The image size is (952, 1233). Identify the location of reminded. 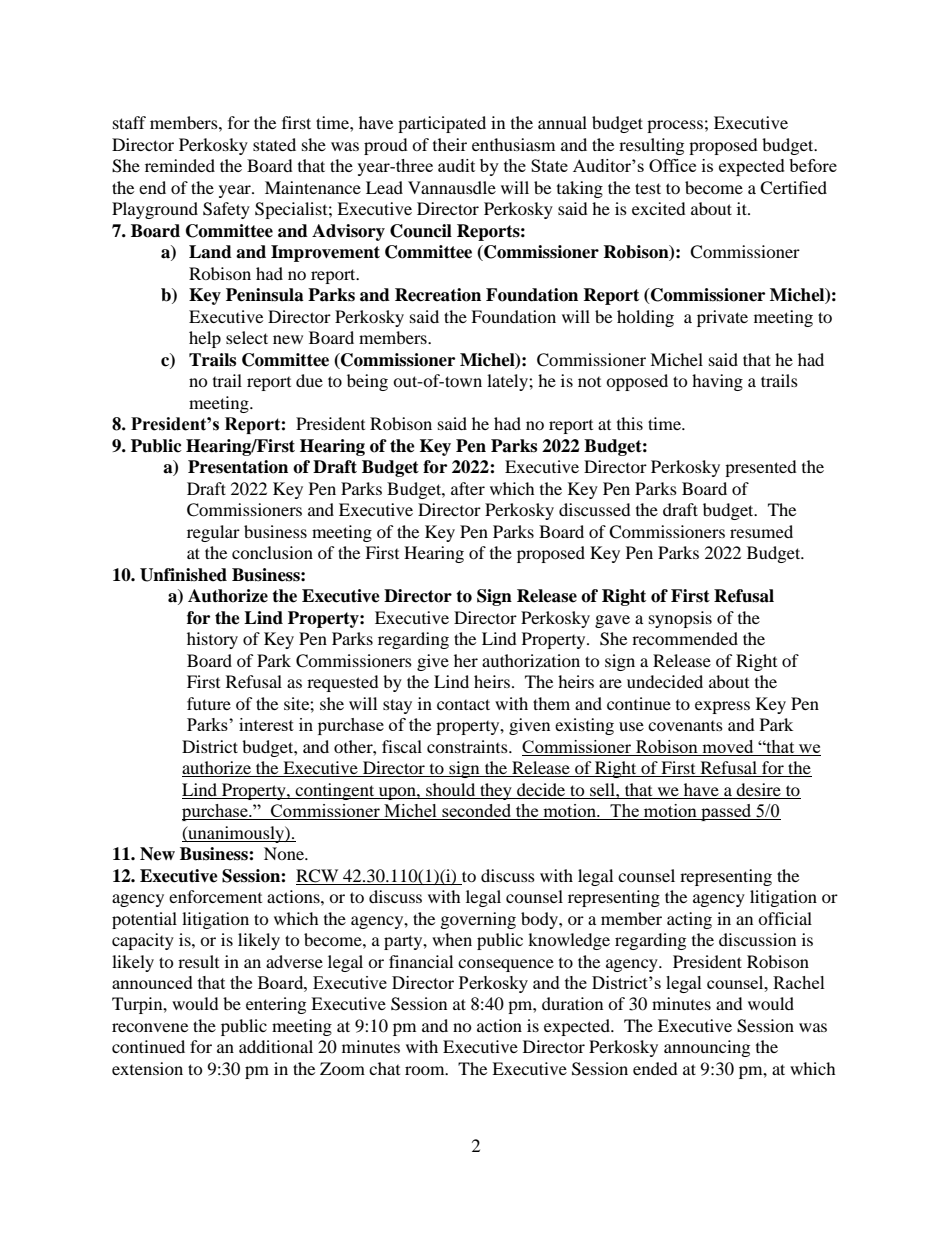
(180, 165).
